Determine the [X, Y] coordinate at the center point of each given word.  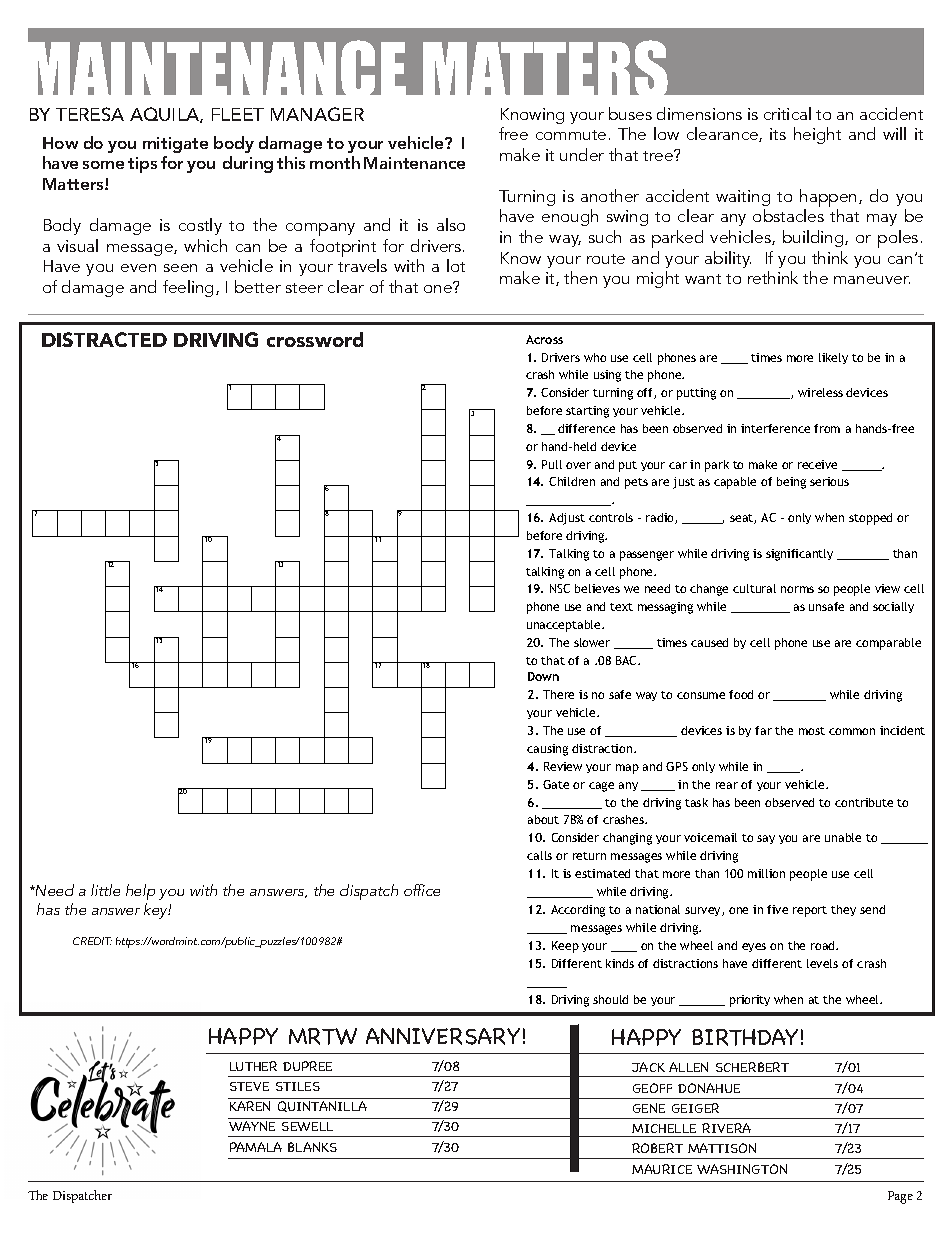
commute [571, 135]
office [422, 890]
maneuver [872, 280]
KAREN [250, 1106]
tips [142, 165]
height [817, 135]
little [105, 890]
